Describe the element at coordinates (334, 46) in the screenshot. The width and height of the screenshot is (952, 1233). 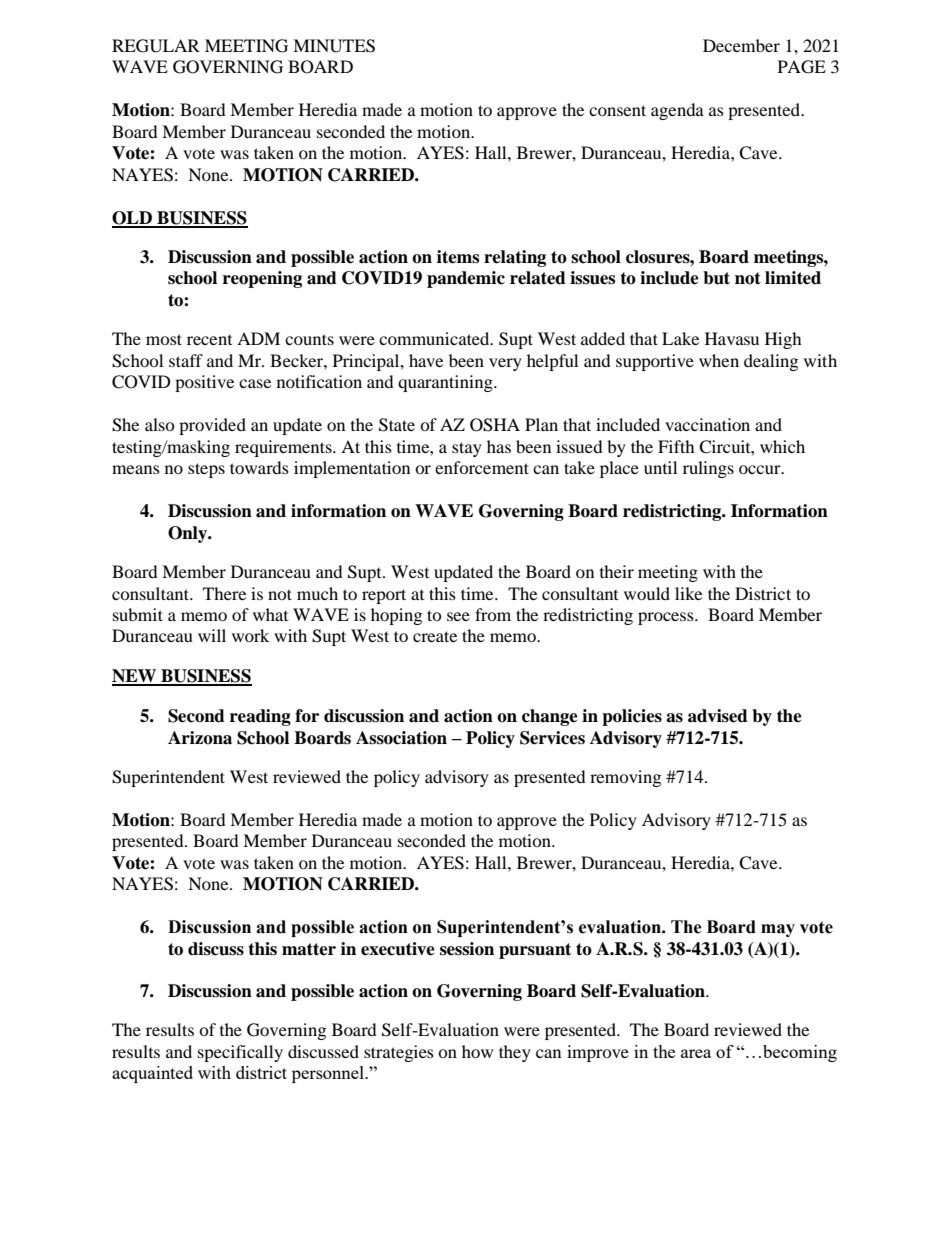
I see `MINUTES` at that location.
